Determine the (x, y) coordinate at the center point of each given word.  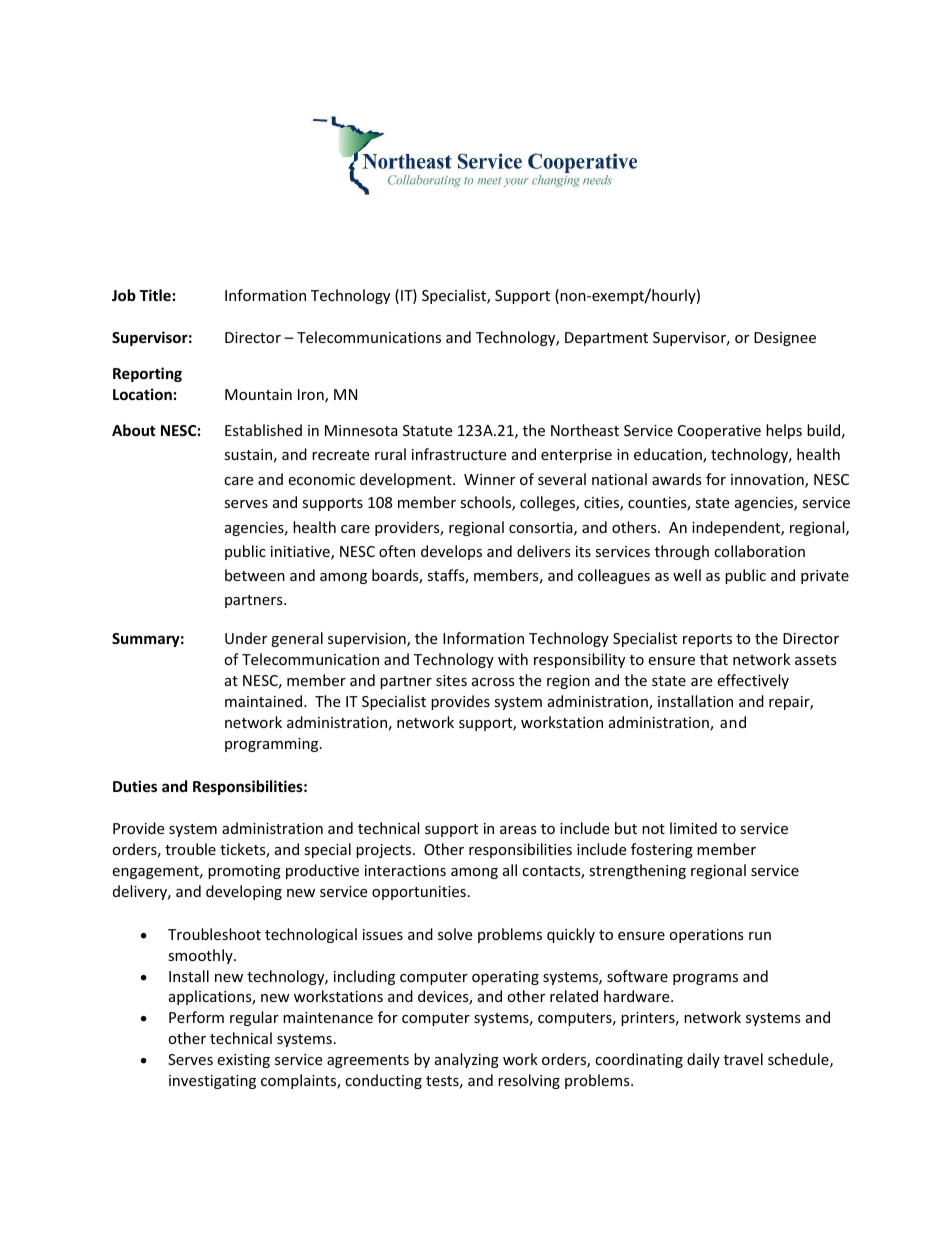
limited (693, 828)
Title (155, 295)
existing (243, 1061)
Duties (135, 786)
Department (606, 339)
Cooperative (719, 432)
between (255, 575)
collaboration (759, 551)
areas (518, 830)
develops (451, 552)
